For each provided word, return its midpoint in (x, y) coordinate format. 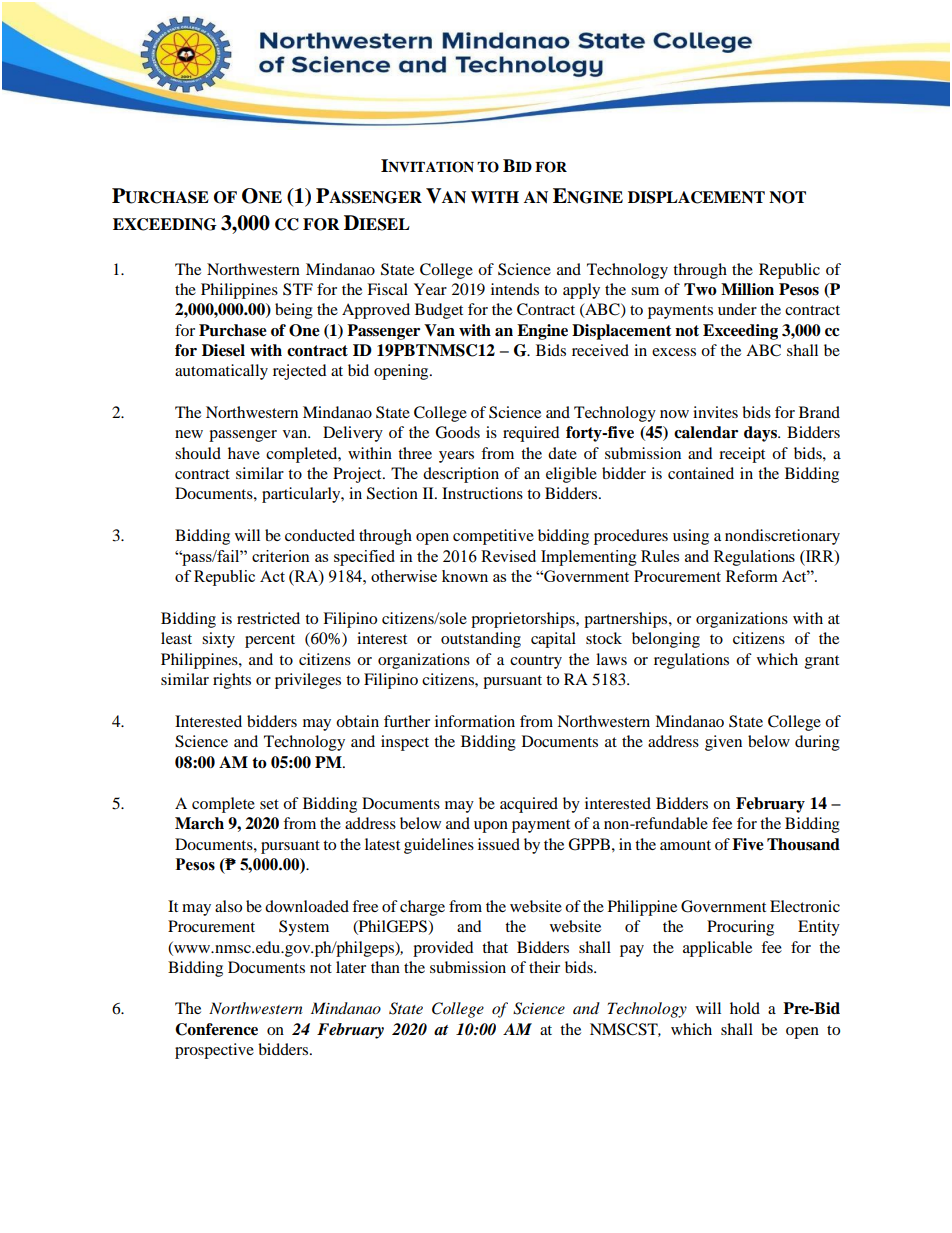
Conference (216, 1029)
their (544, 967)
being (294, 311)
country (536, 662)
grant (822, 662)
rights (232, 681)
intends (515, 289)
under (737, 309)
